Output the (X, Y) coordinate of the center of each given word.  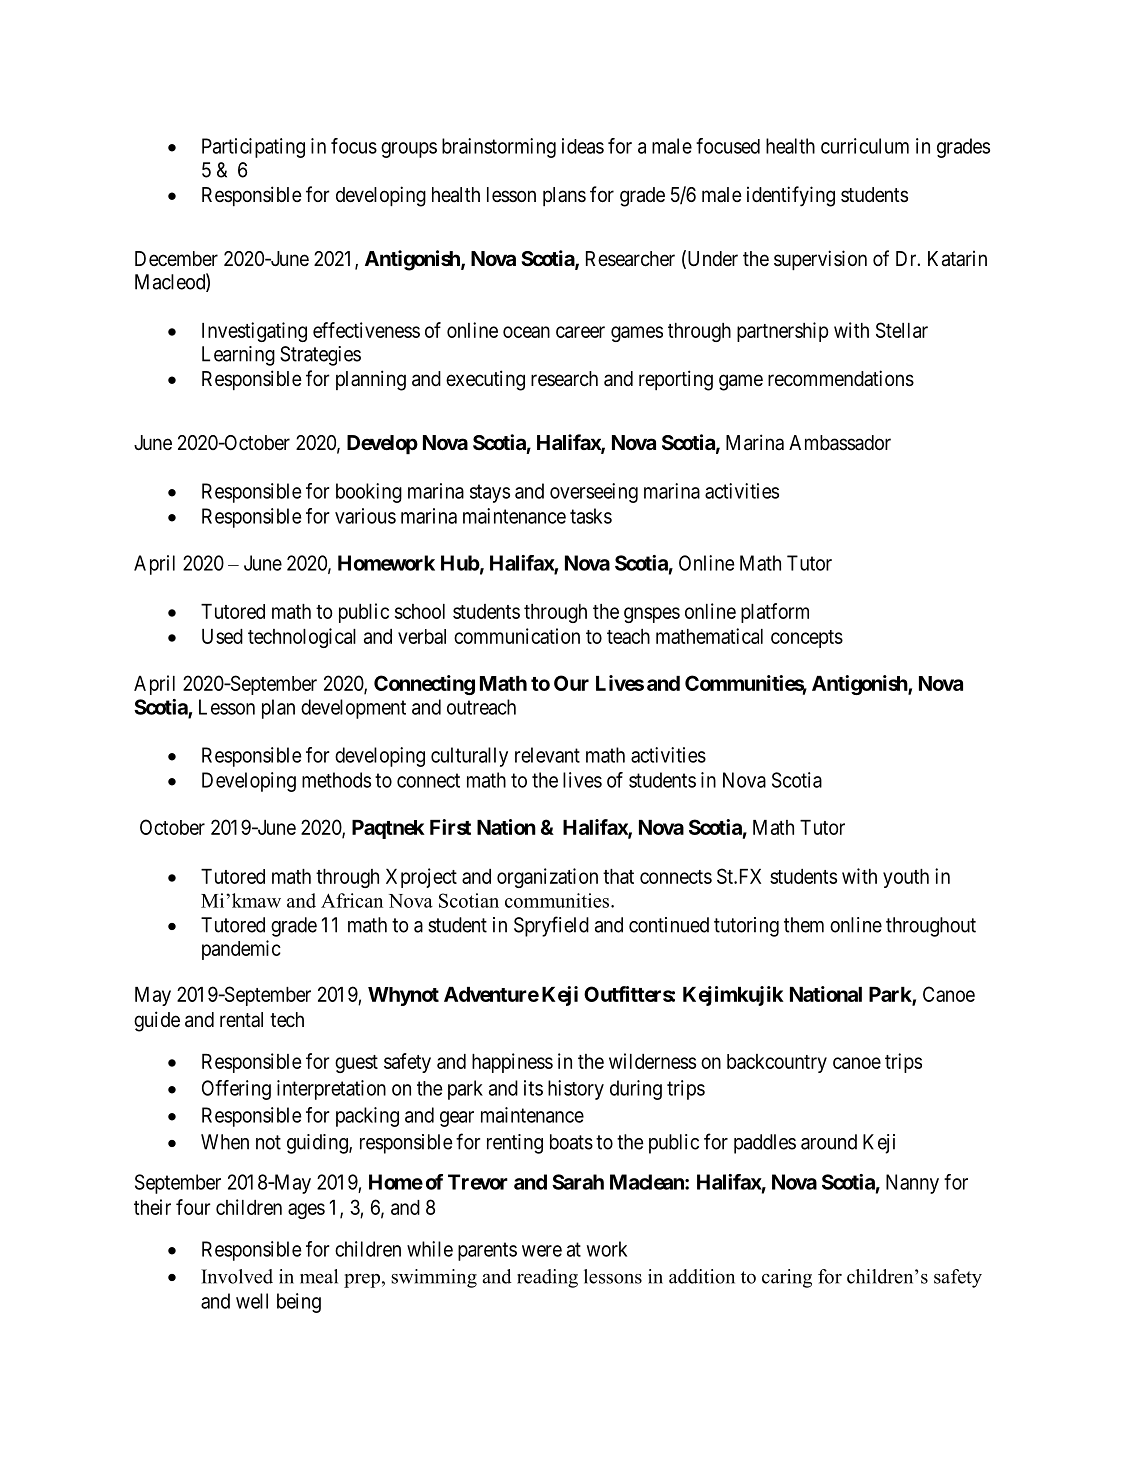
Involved (237, 1276)
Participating (253, 148)
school (420, 611)
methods (336, 780)
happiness (512, 1063)
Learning (238, 356)
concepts (807, 639)
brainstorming (499, 148)
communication (517, 636)
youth (906, 878)
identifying (791, 196)
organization (547, 878)
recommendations (841, 378)
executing (485, 380)
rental (241, 1020)
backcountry (777, 1063)
